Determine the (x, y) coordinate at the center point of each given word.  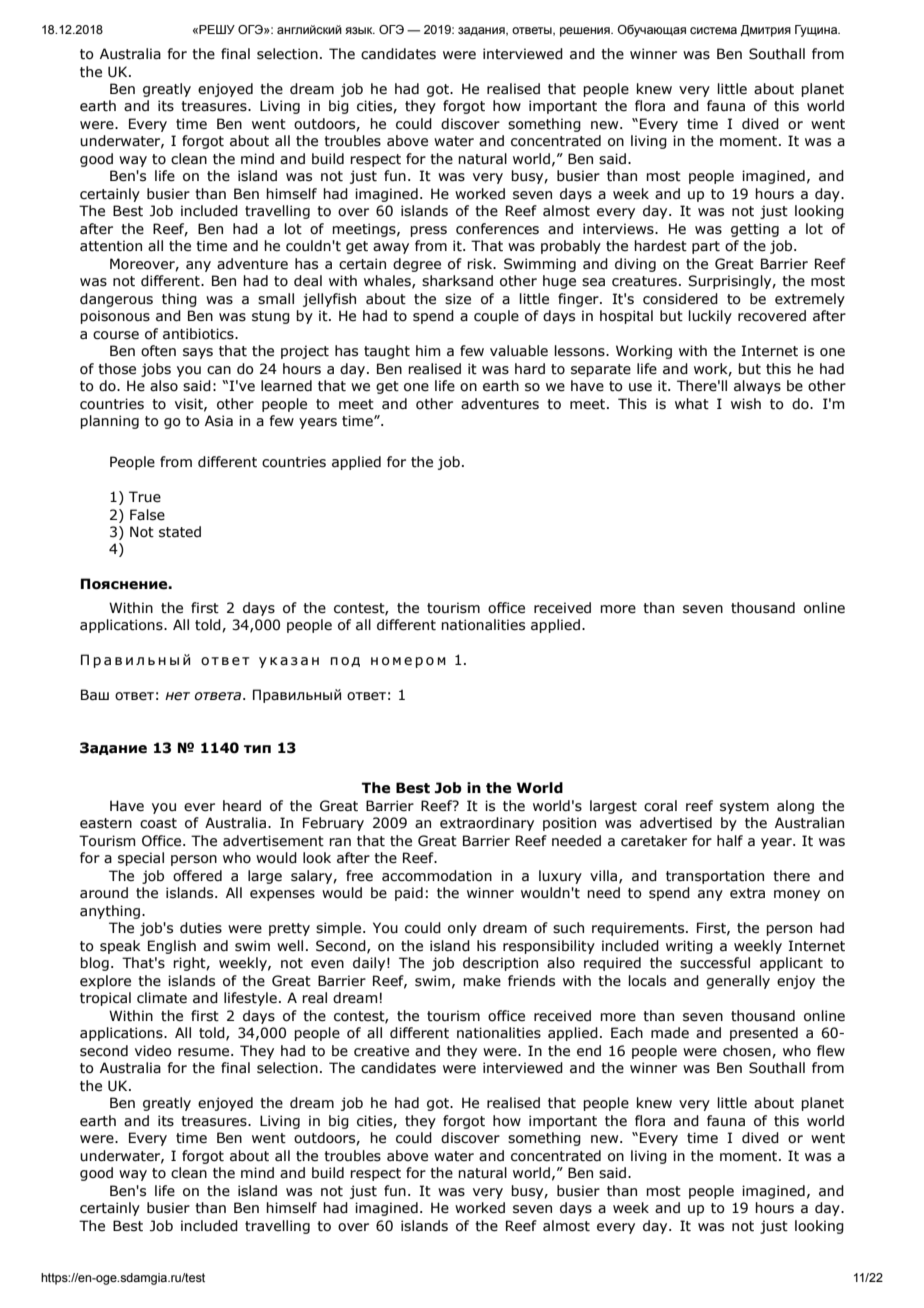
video (153, 1051)
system (744, 807)
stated (180, 532)
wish (746, 404)
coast (158, 823)
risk (481, 264)
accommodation (437, 876)
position (569, 824)
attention (111, 246)
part (706, 247)
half (730, 841)
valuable (519, 351)
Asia (219, 421)
